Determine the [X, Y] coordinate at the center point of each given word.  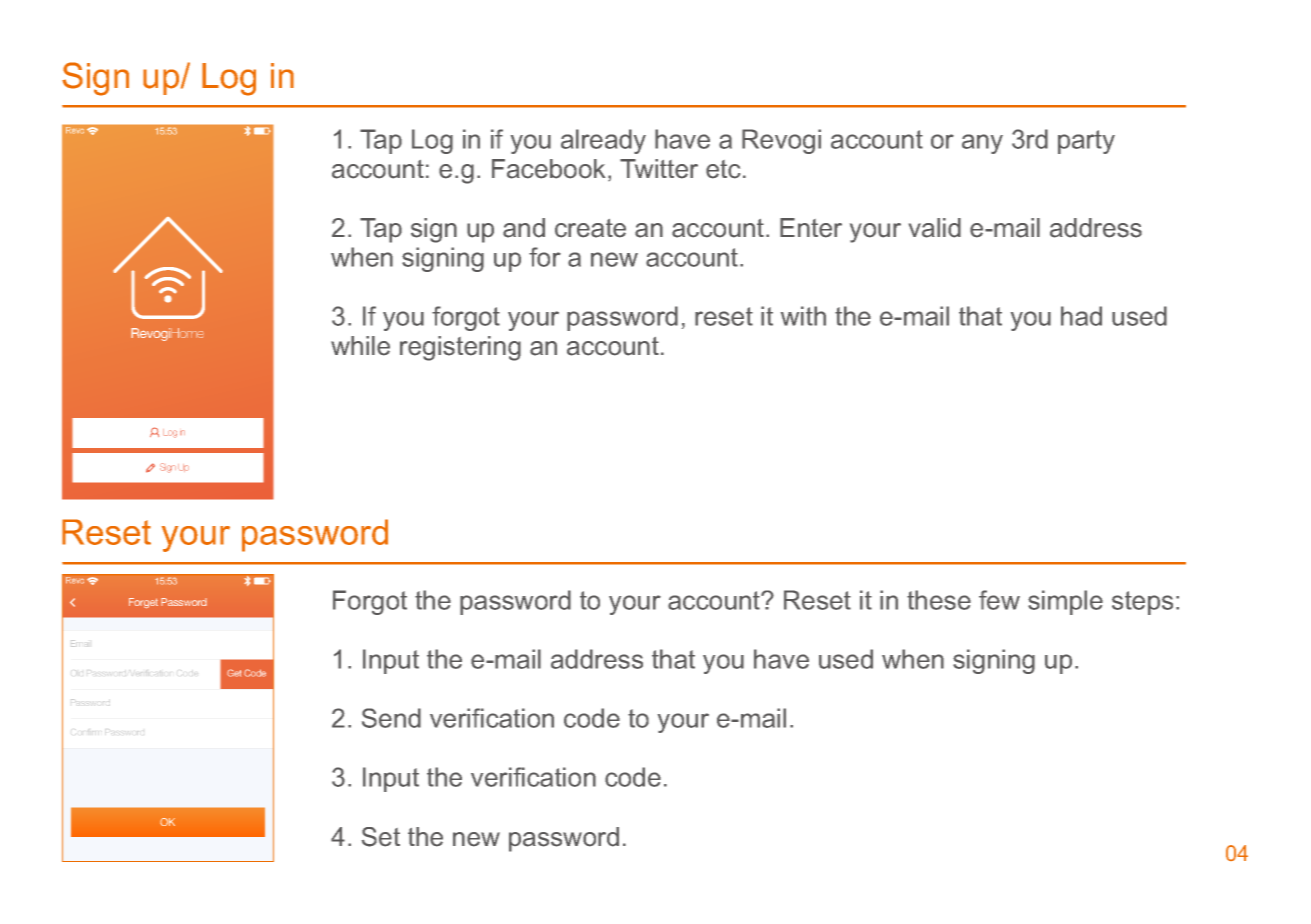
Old [76, 672]
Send [391, 718]
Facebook [548, 169]
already [603, 141]
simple [1065, 602]
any [982, 144]
